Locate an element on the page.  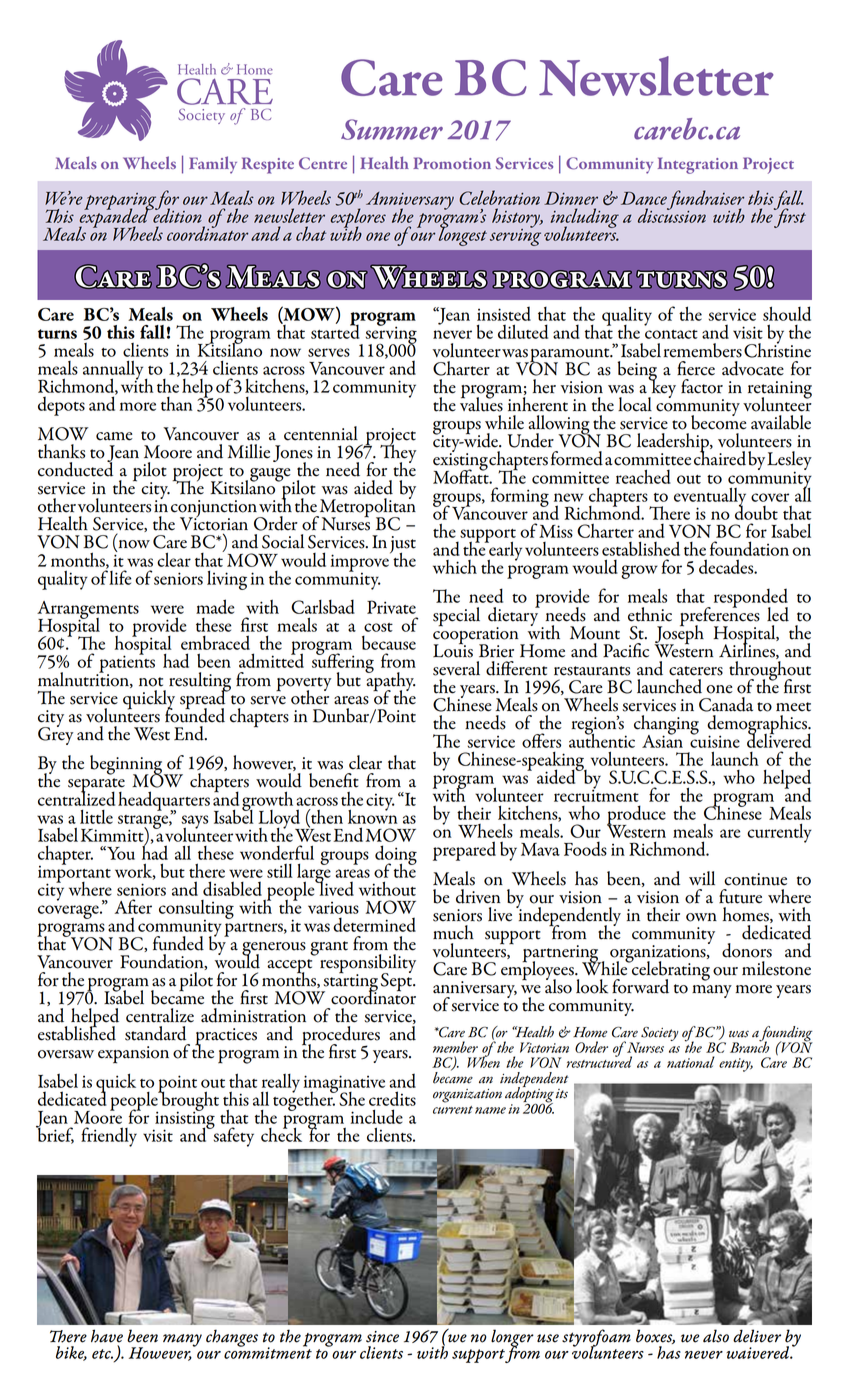
standard is located at coordinates (155, 1033).
